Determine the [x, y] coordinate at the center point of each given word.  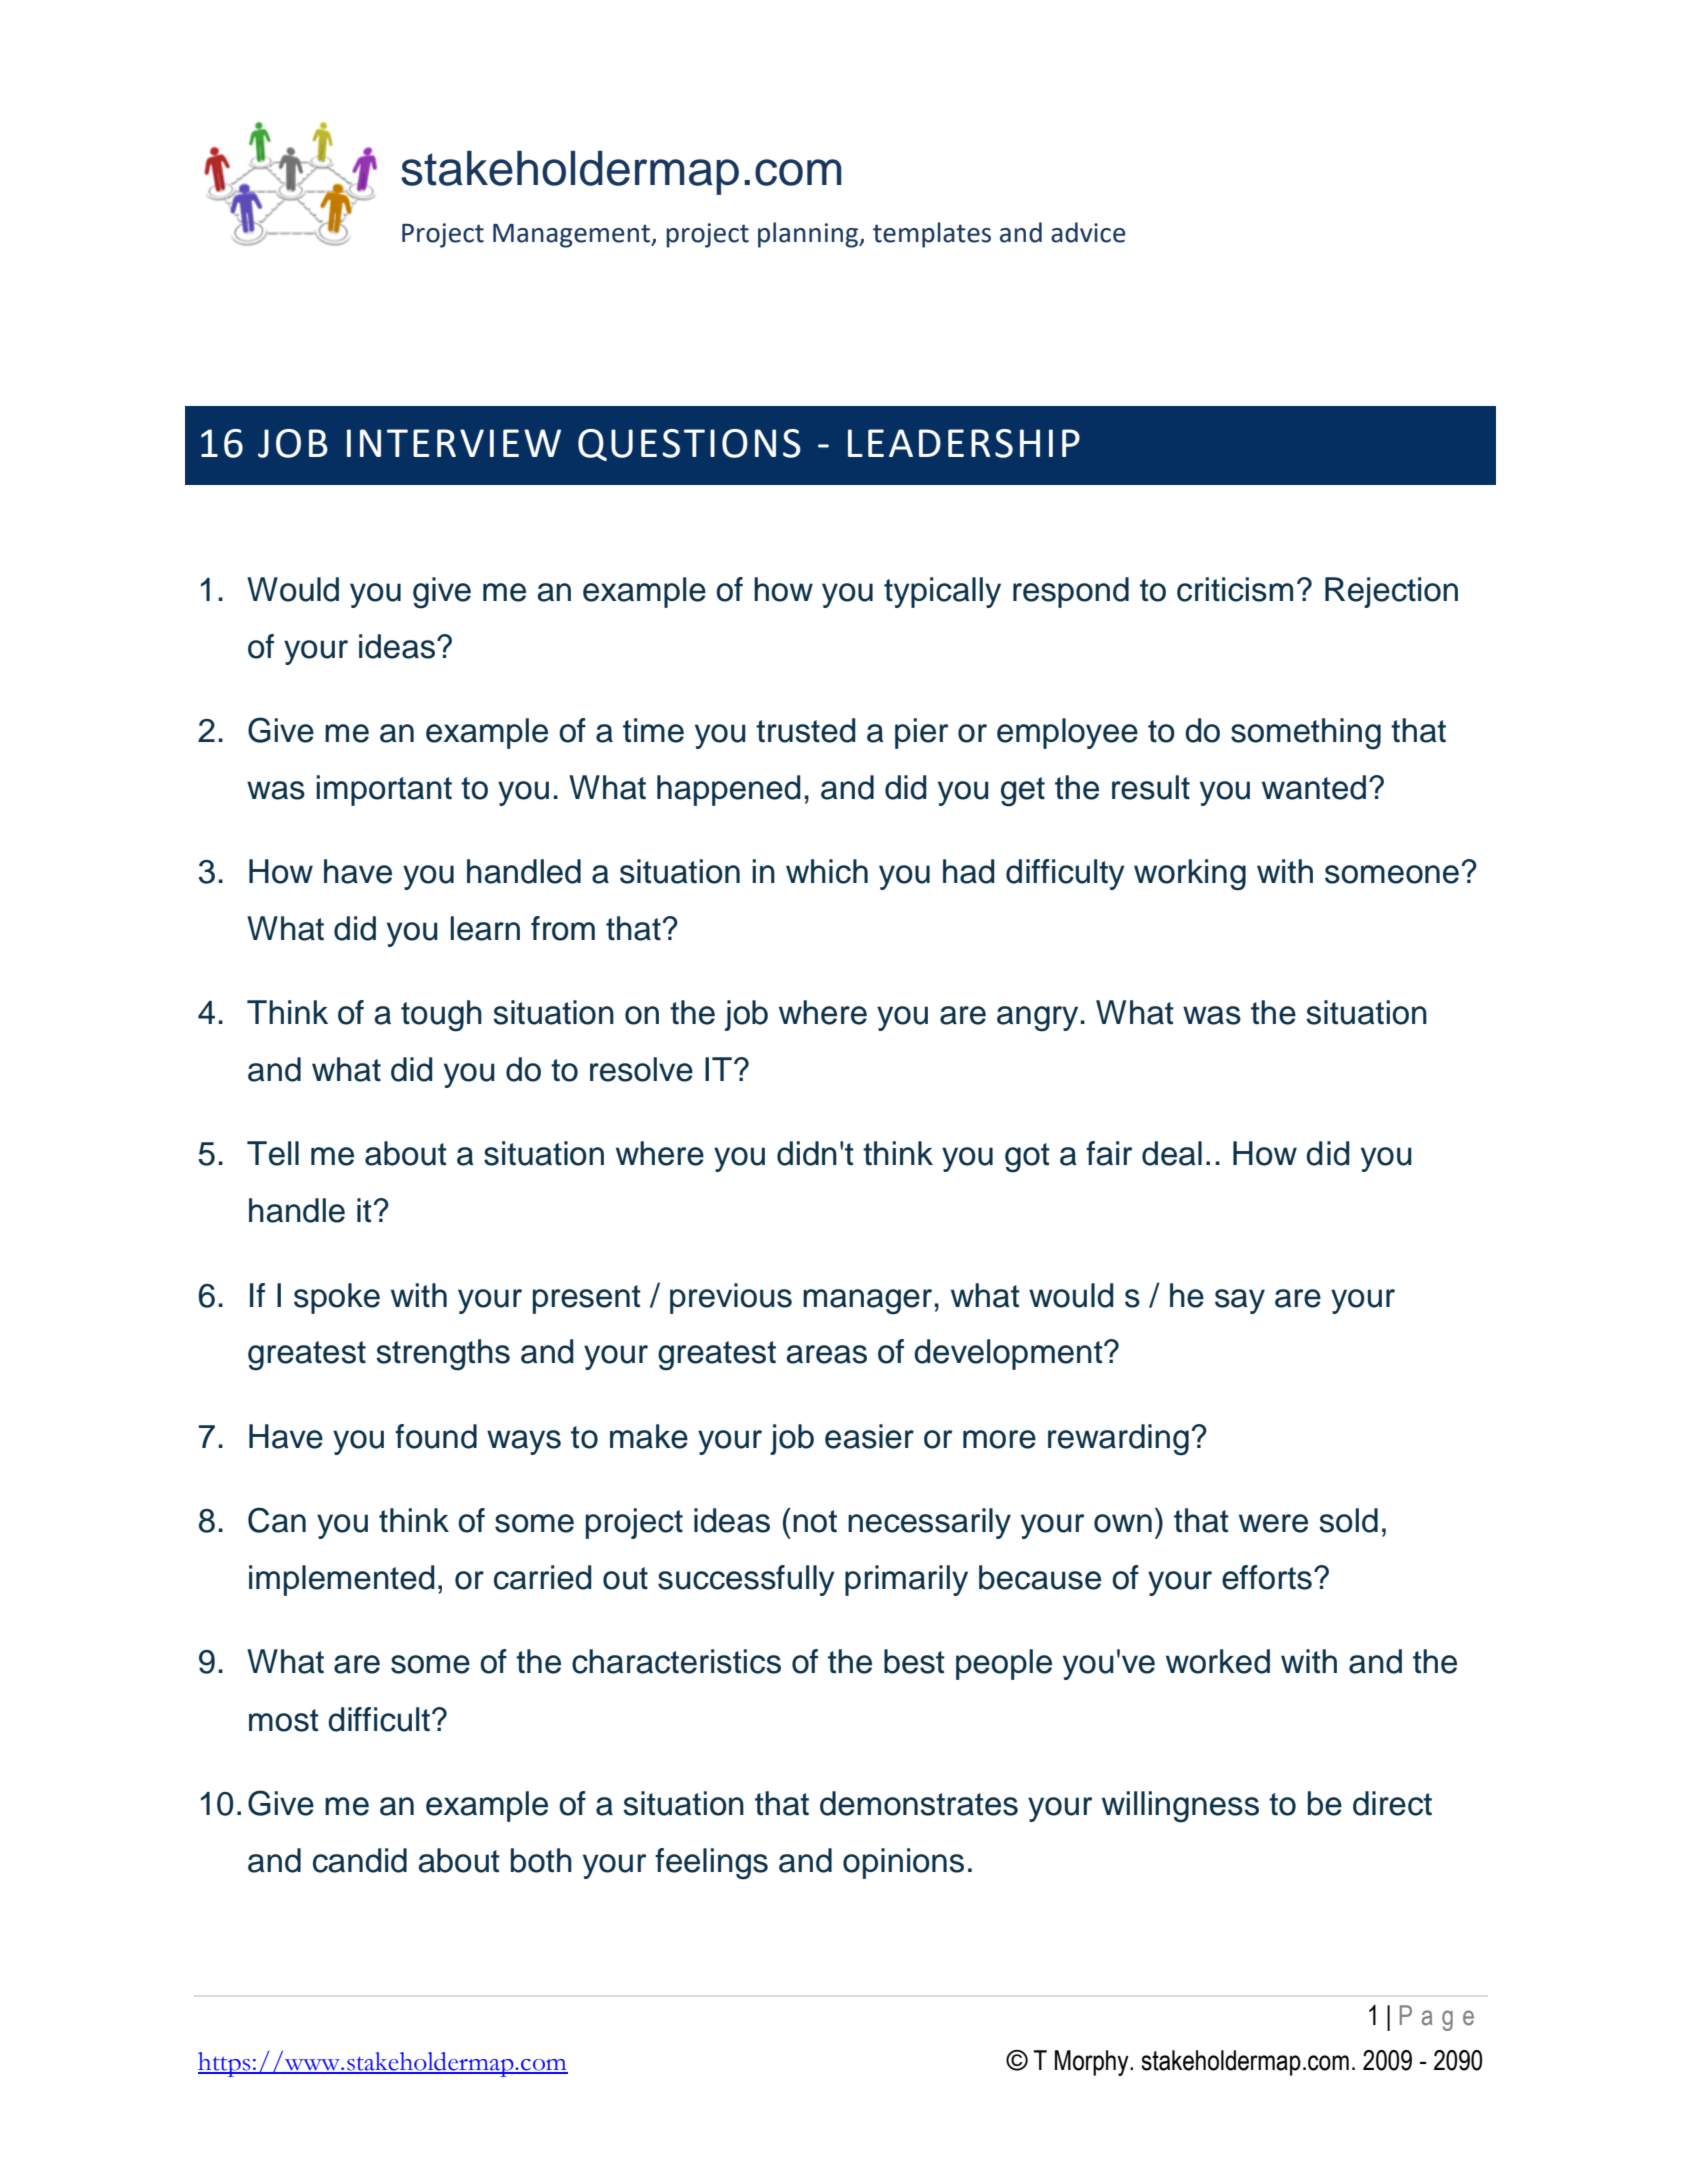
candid [360, 1860]
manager [867, 1302]
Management [573, 236]
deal [1172, 1153]
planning [809, 235]
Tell [273, 1153]
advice [1088, 232]
